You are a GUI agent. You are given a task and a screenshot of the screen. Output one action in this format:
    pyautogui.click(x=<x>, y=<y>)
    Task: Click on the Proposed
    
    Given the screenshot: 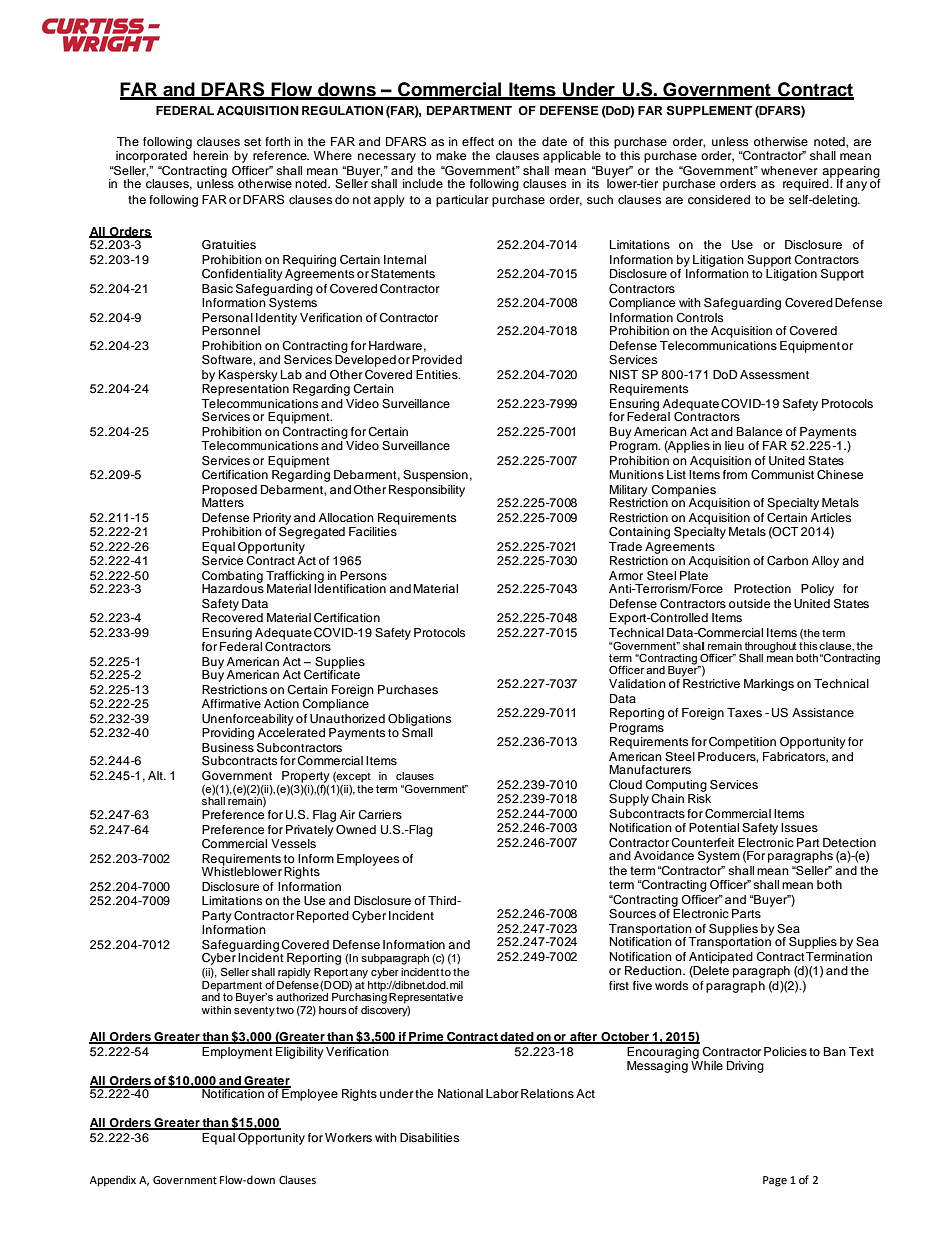 What is the action you would take?
    pyautogui.click(x=229, y=492)
